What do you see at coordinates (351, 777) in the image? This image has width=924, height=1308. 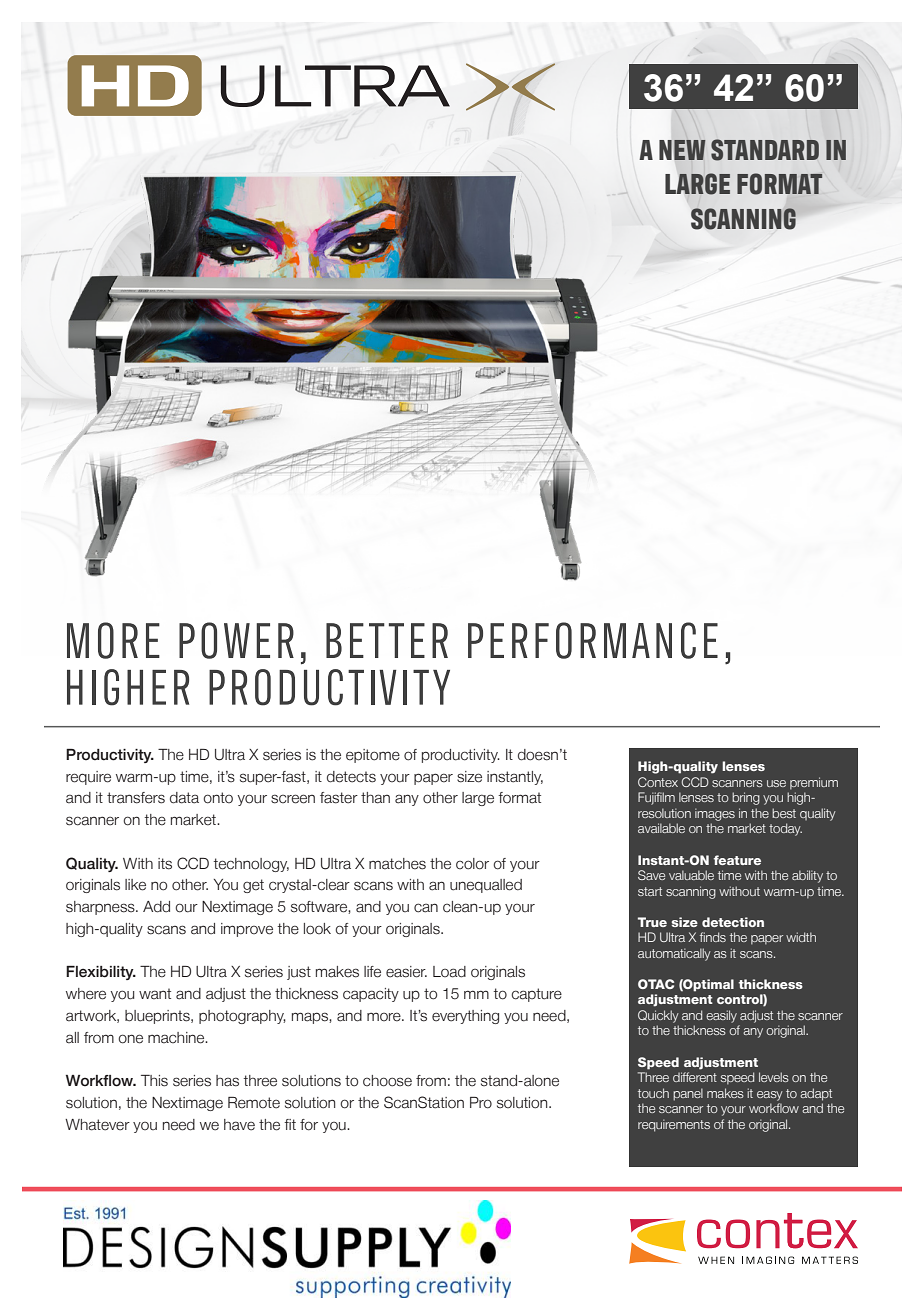 I see `detects` at bounding box center [351, 777].
